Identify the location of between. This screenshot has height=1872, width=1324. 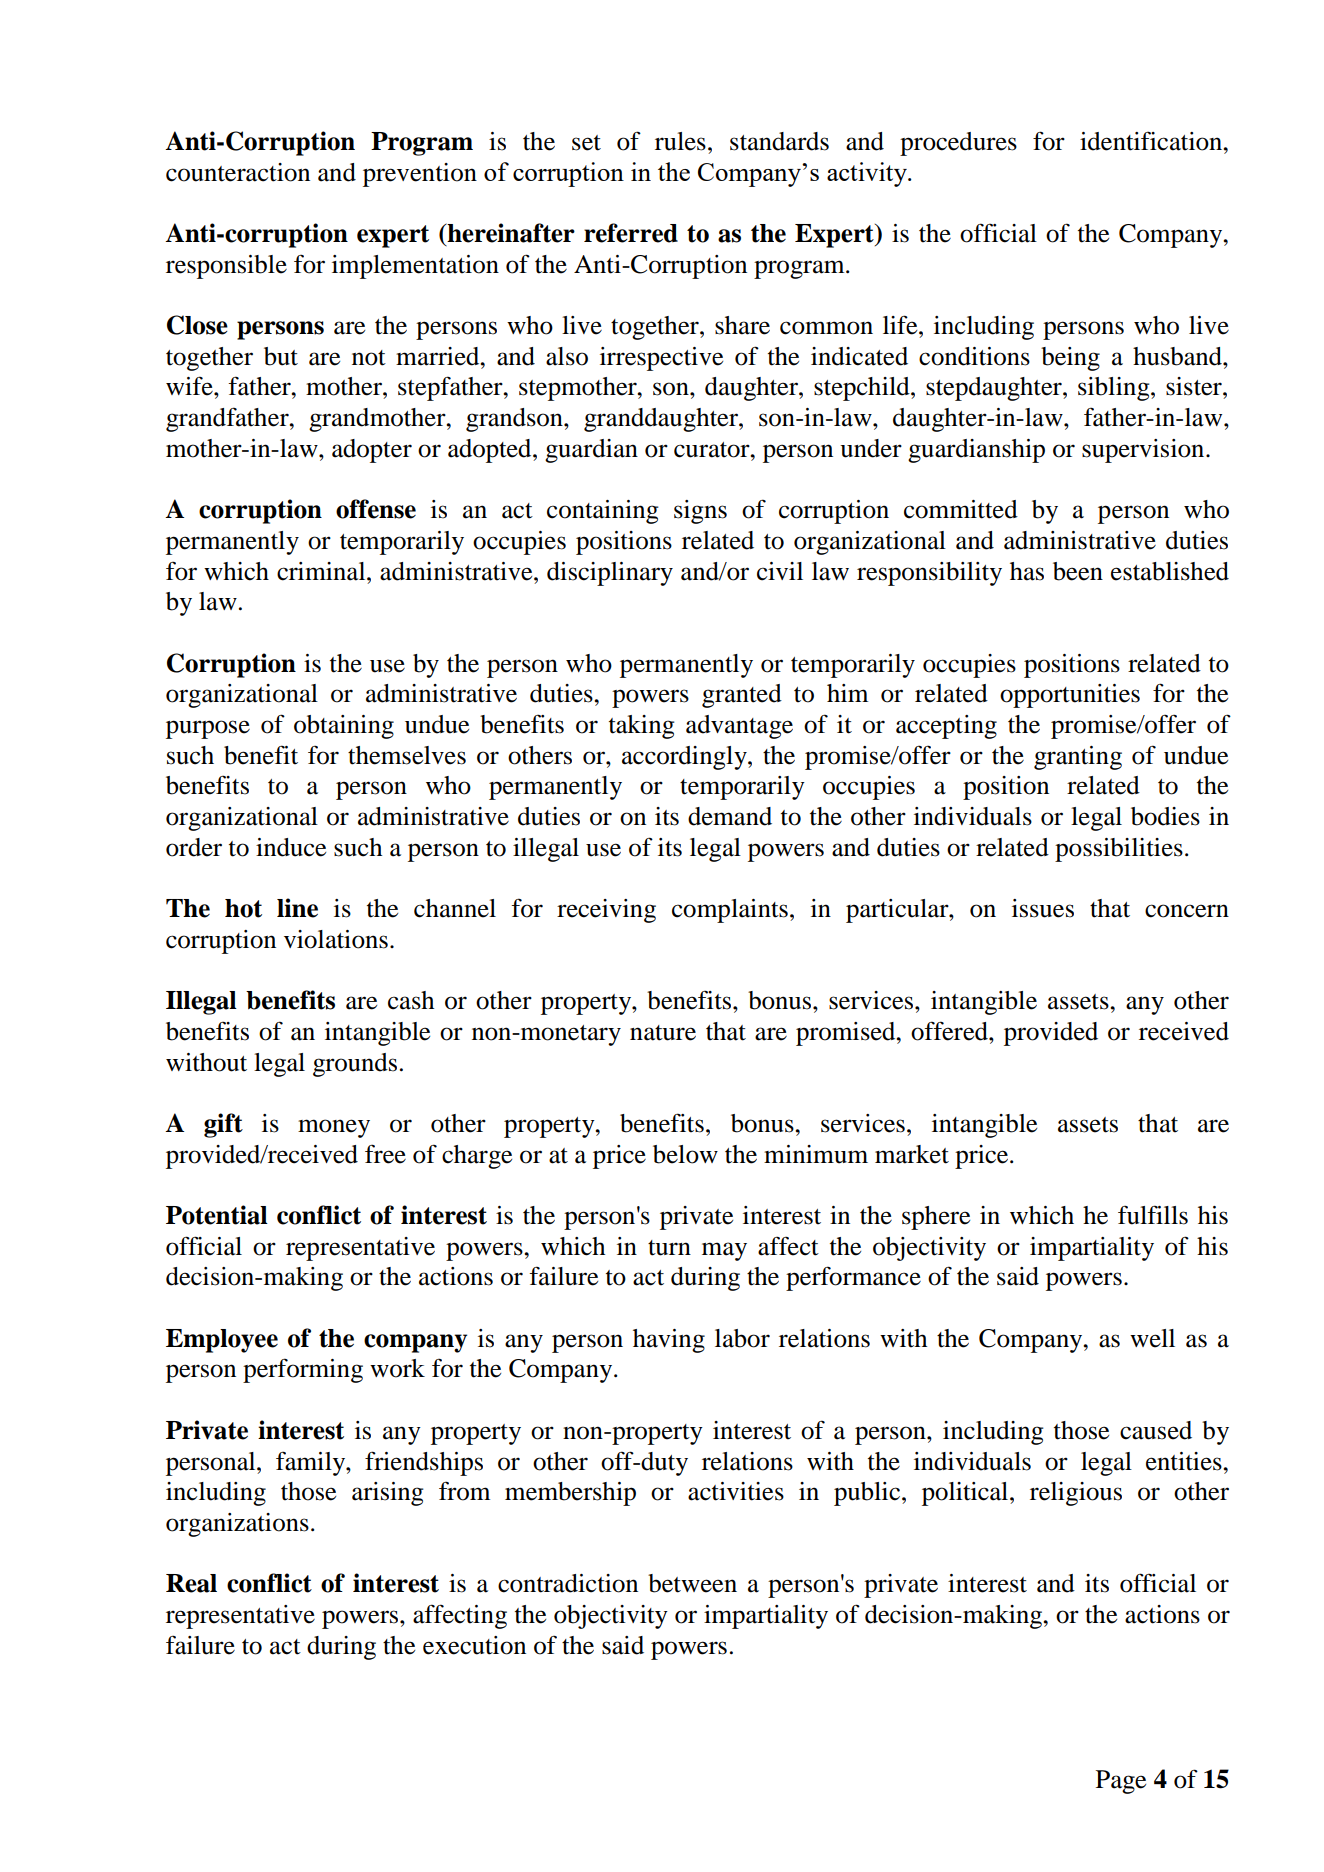
(692, 1583).
